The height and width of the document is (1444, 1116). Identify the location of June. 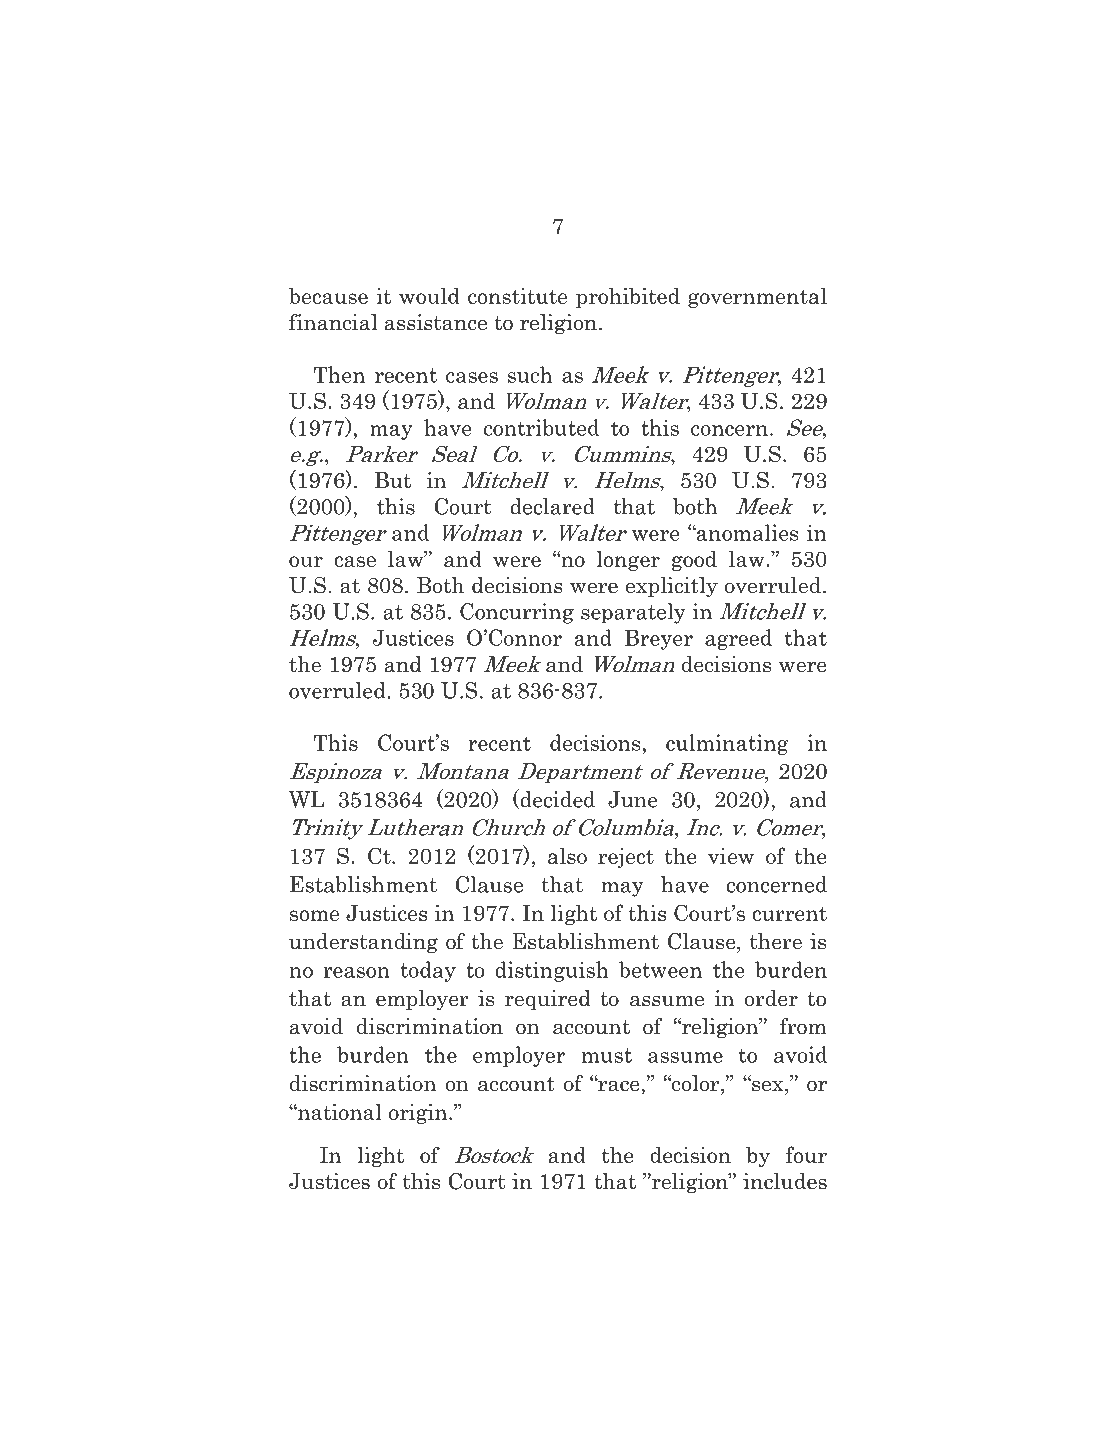
(633, 799).
